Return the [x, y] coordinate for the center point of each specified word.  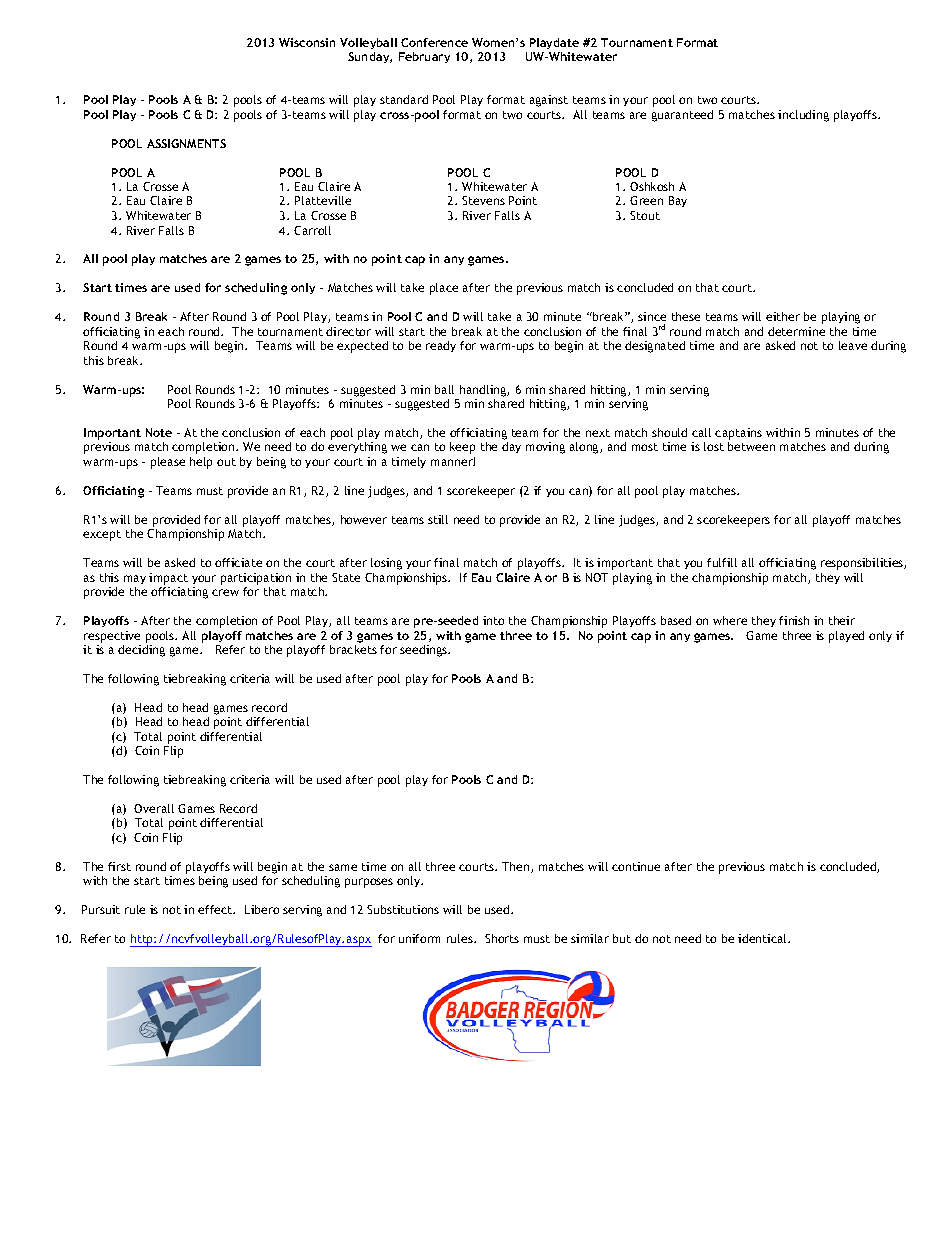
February [424, 57]
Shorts [502, 938]
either [783, 316]
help [201, 463]
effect [216, 909]
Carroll [312, 230]
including [803, 116]
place [444, 289]
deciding [141, 651]
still [438, 519]
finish [794, 620]
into [493, 620]
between [751, 446]
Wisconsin [307, 42]
